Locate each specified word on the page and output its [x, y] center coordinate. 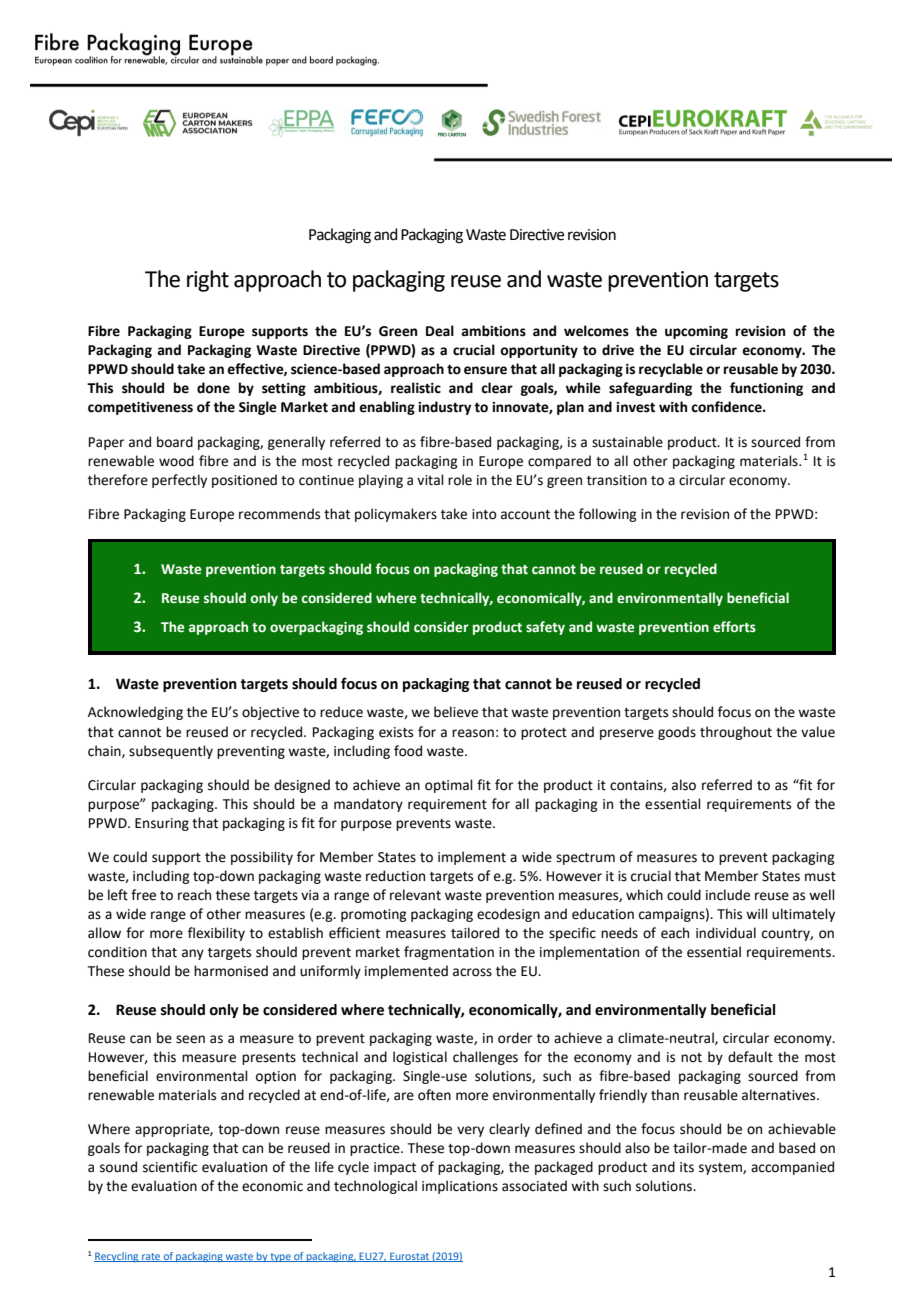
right [208, 281]
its [687, 1167]
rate [151, 1257]
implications [460, 1187]
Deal [440, 331]
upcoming [696, 332]
